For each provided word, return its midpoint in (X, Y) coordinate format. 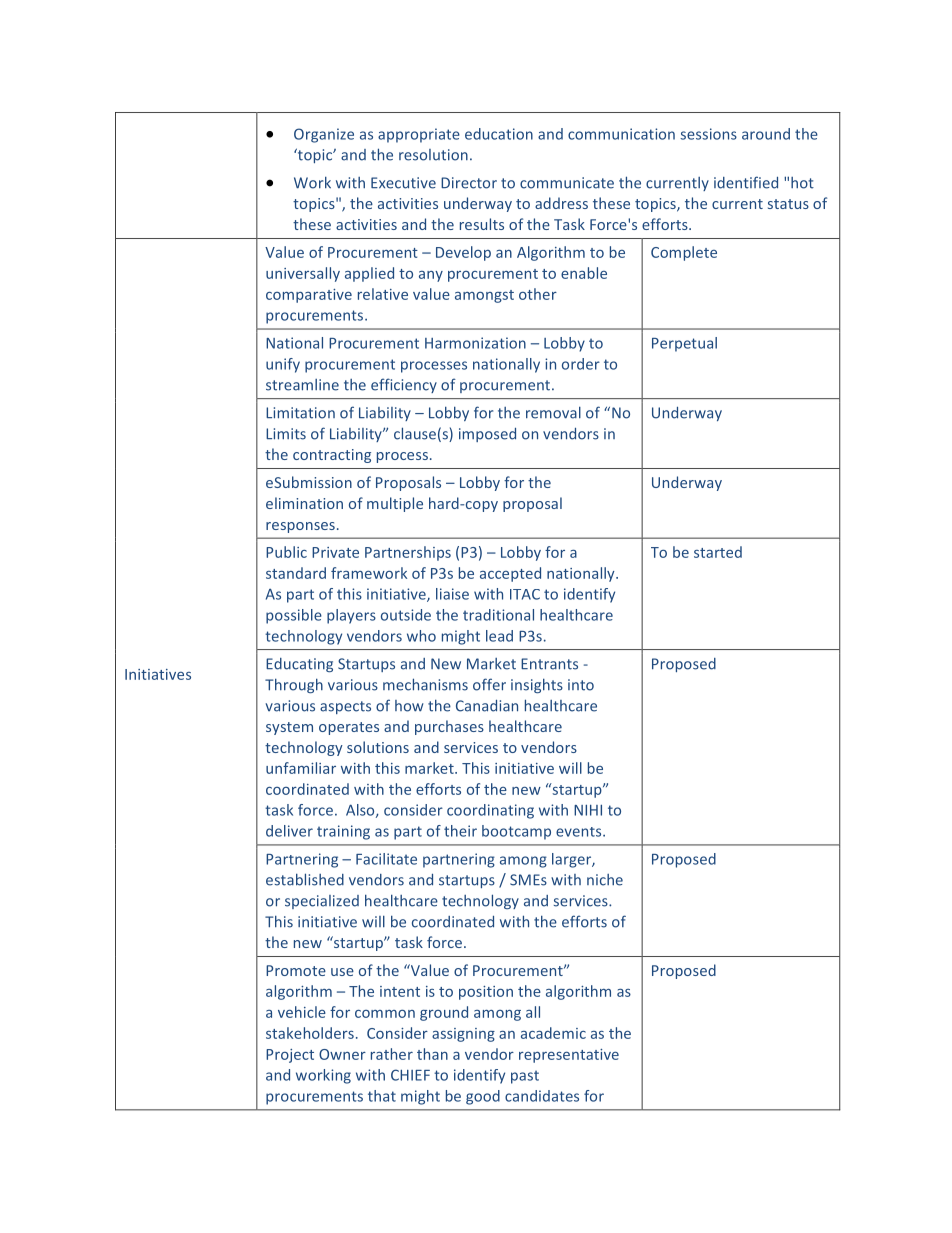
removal (553, 412)
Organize (324, 135)
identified (746, 182)
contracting (332, 456)
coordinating (490, 811)
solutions (378, 747)
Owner (342, 1054)
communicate (567, 183)
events (580, 832)
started (718, 552)
